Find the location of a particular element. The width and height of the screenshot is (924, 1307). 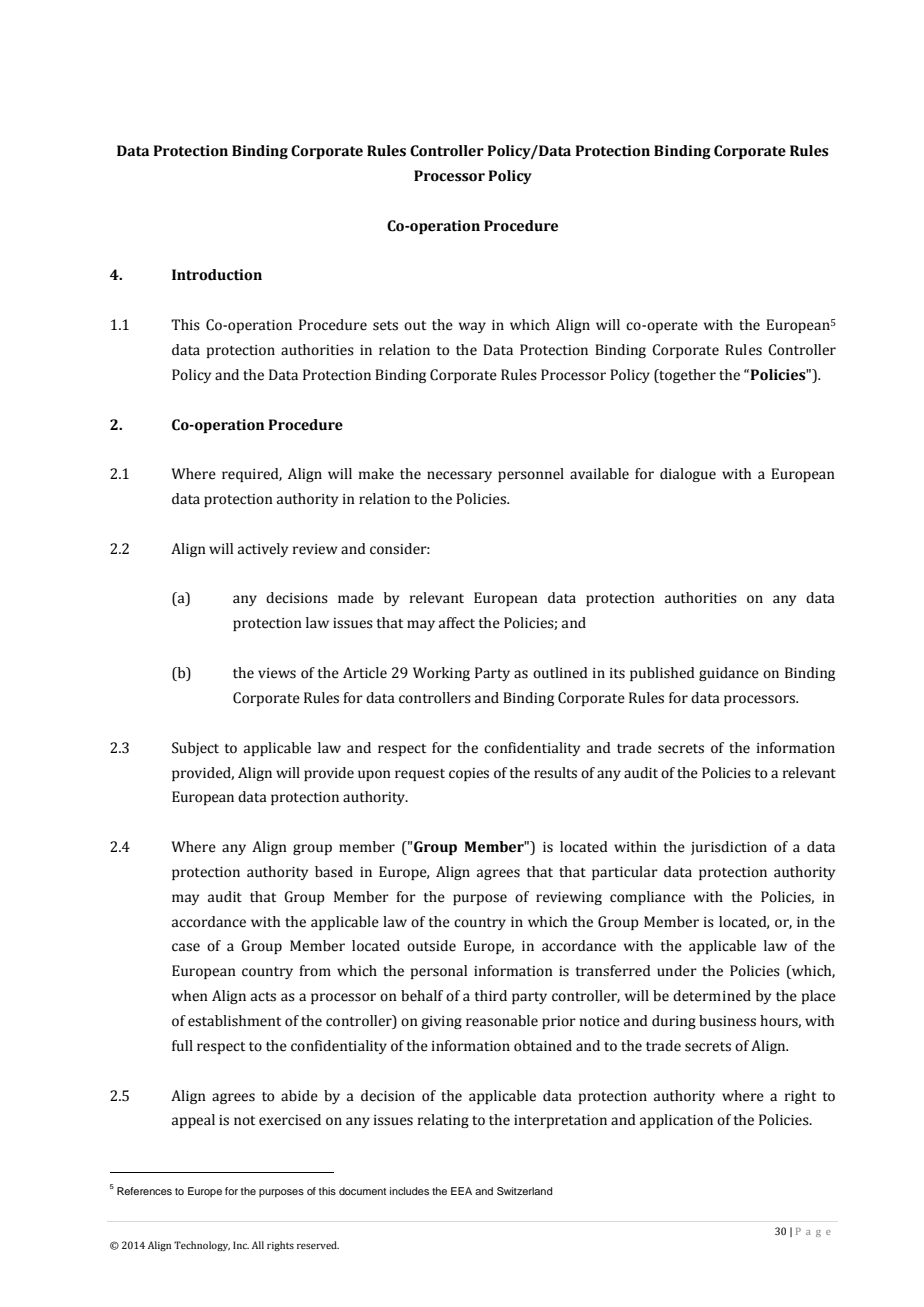

views is located at coordinates (277, 673).
